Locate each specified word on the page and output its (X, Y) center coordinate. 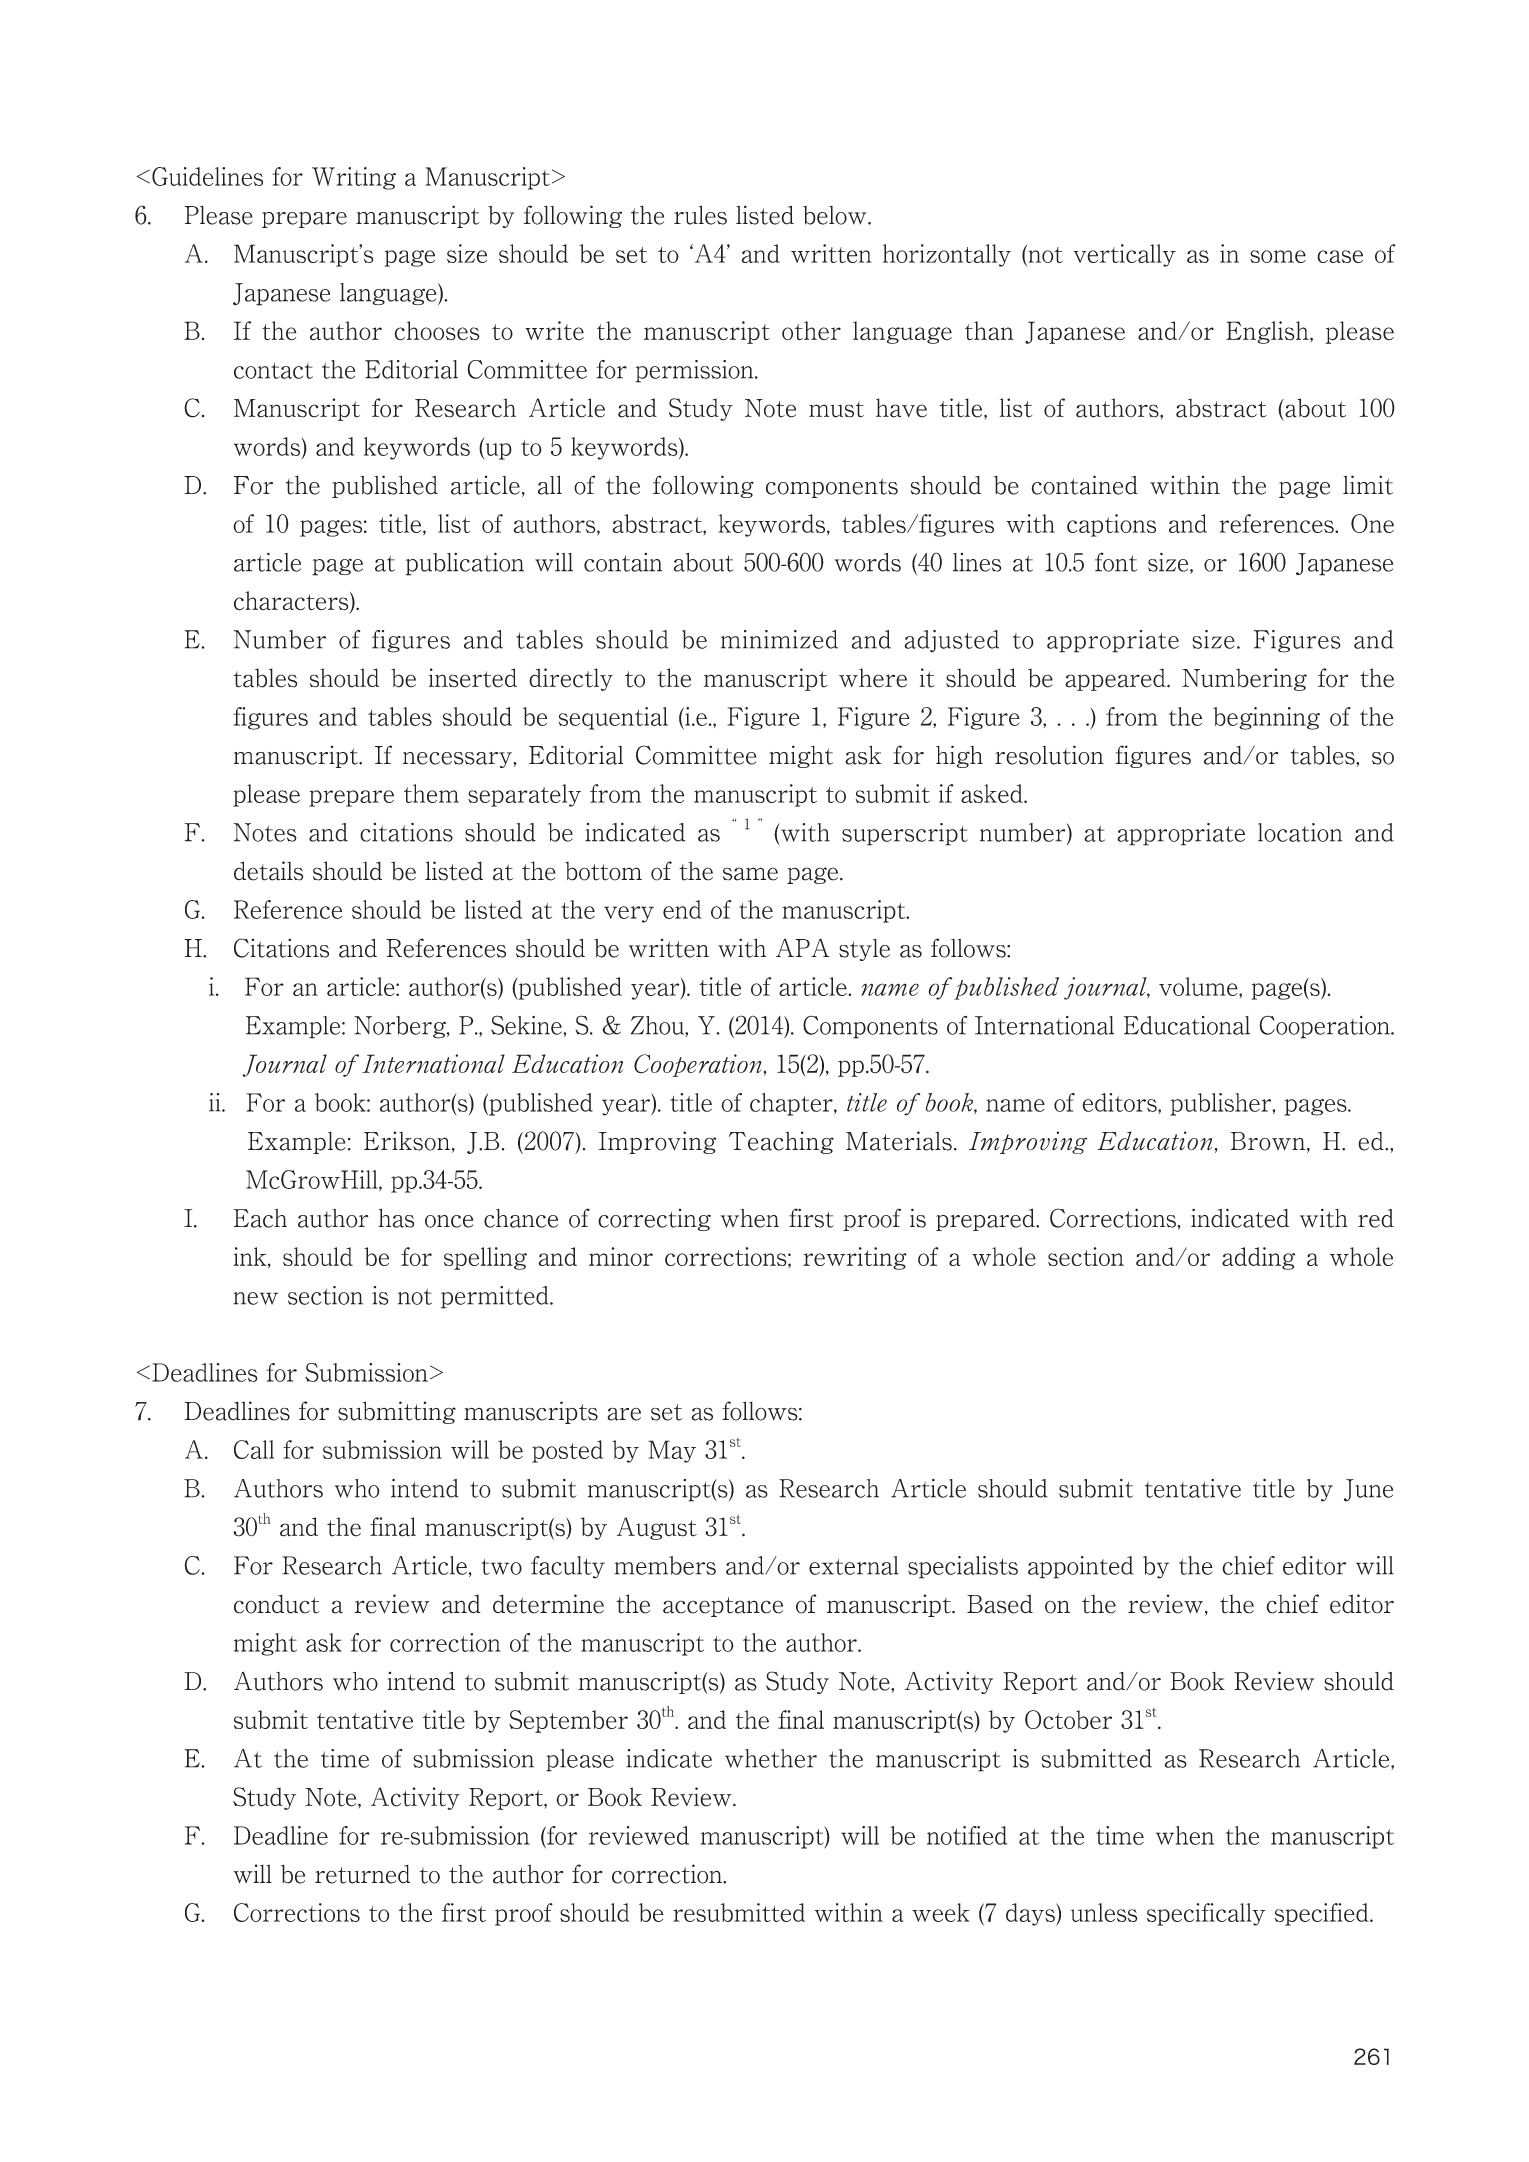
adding (1258, 1258)
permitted (496, 1297)
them (431, 793)
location (1300, 832)
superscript (905, 834)
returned (362, 1874)
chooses (437, 331)
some (1278, 256)
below (836, 215)
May (672, 1451)
